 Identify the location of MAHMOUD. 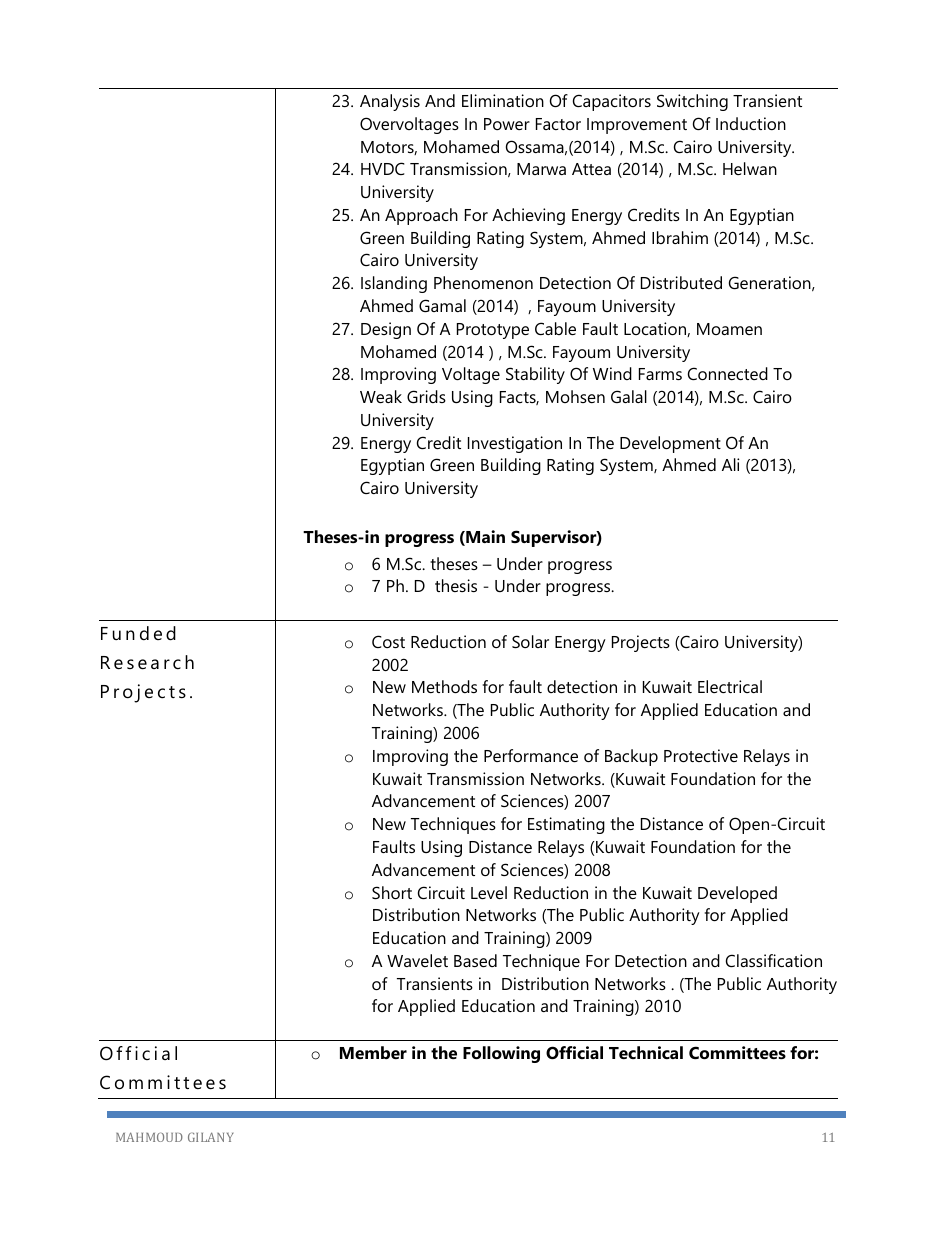
(149, 1137).
